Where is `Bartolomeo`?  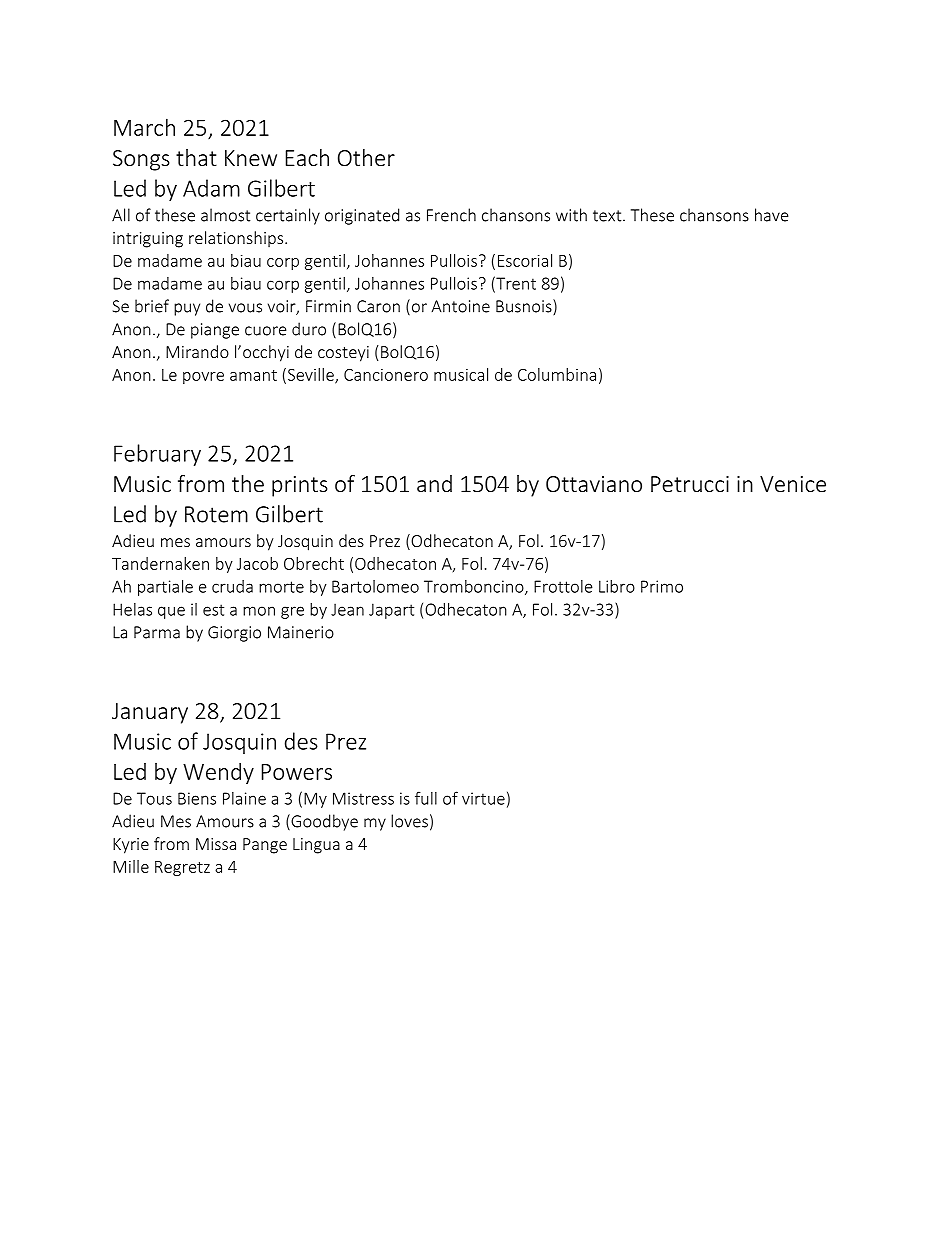 Bartolomeo is located at coordinates (375, 586).
